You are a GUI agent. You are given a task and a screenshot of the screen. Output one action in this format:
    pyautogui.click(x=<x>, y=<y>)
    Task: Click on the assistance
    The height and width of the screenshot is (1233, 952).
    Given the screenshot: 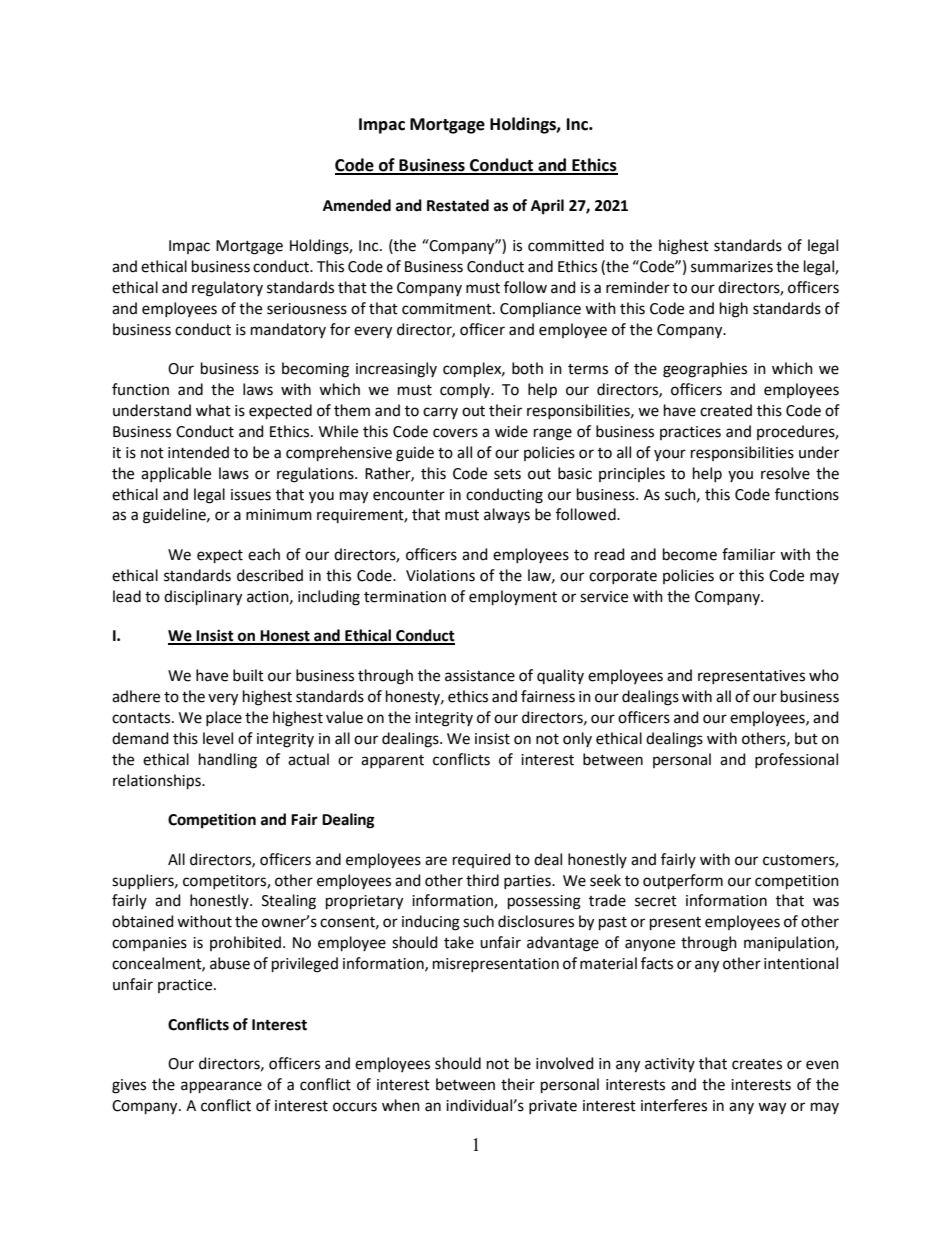 What is the action you would take?
    pyautogui.click(x=480, y=676)
